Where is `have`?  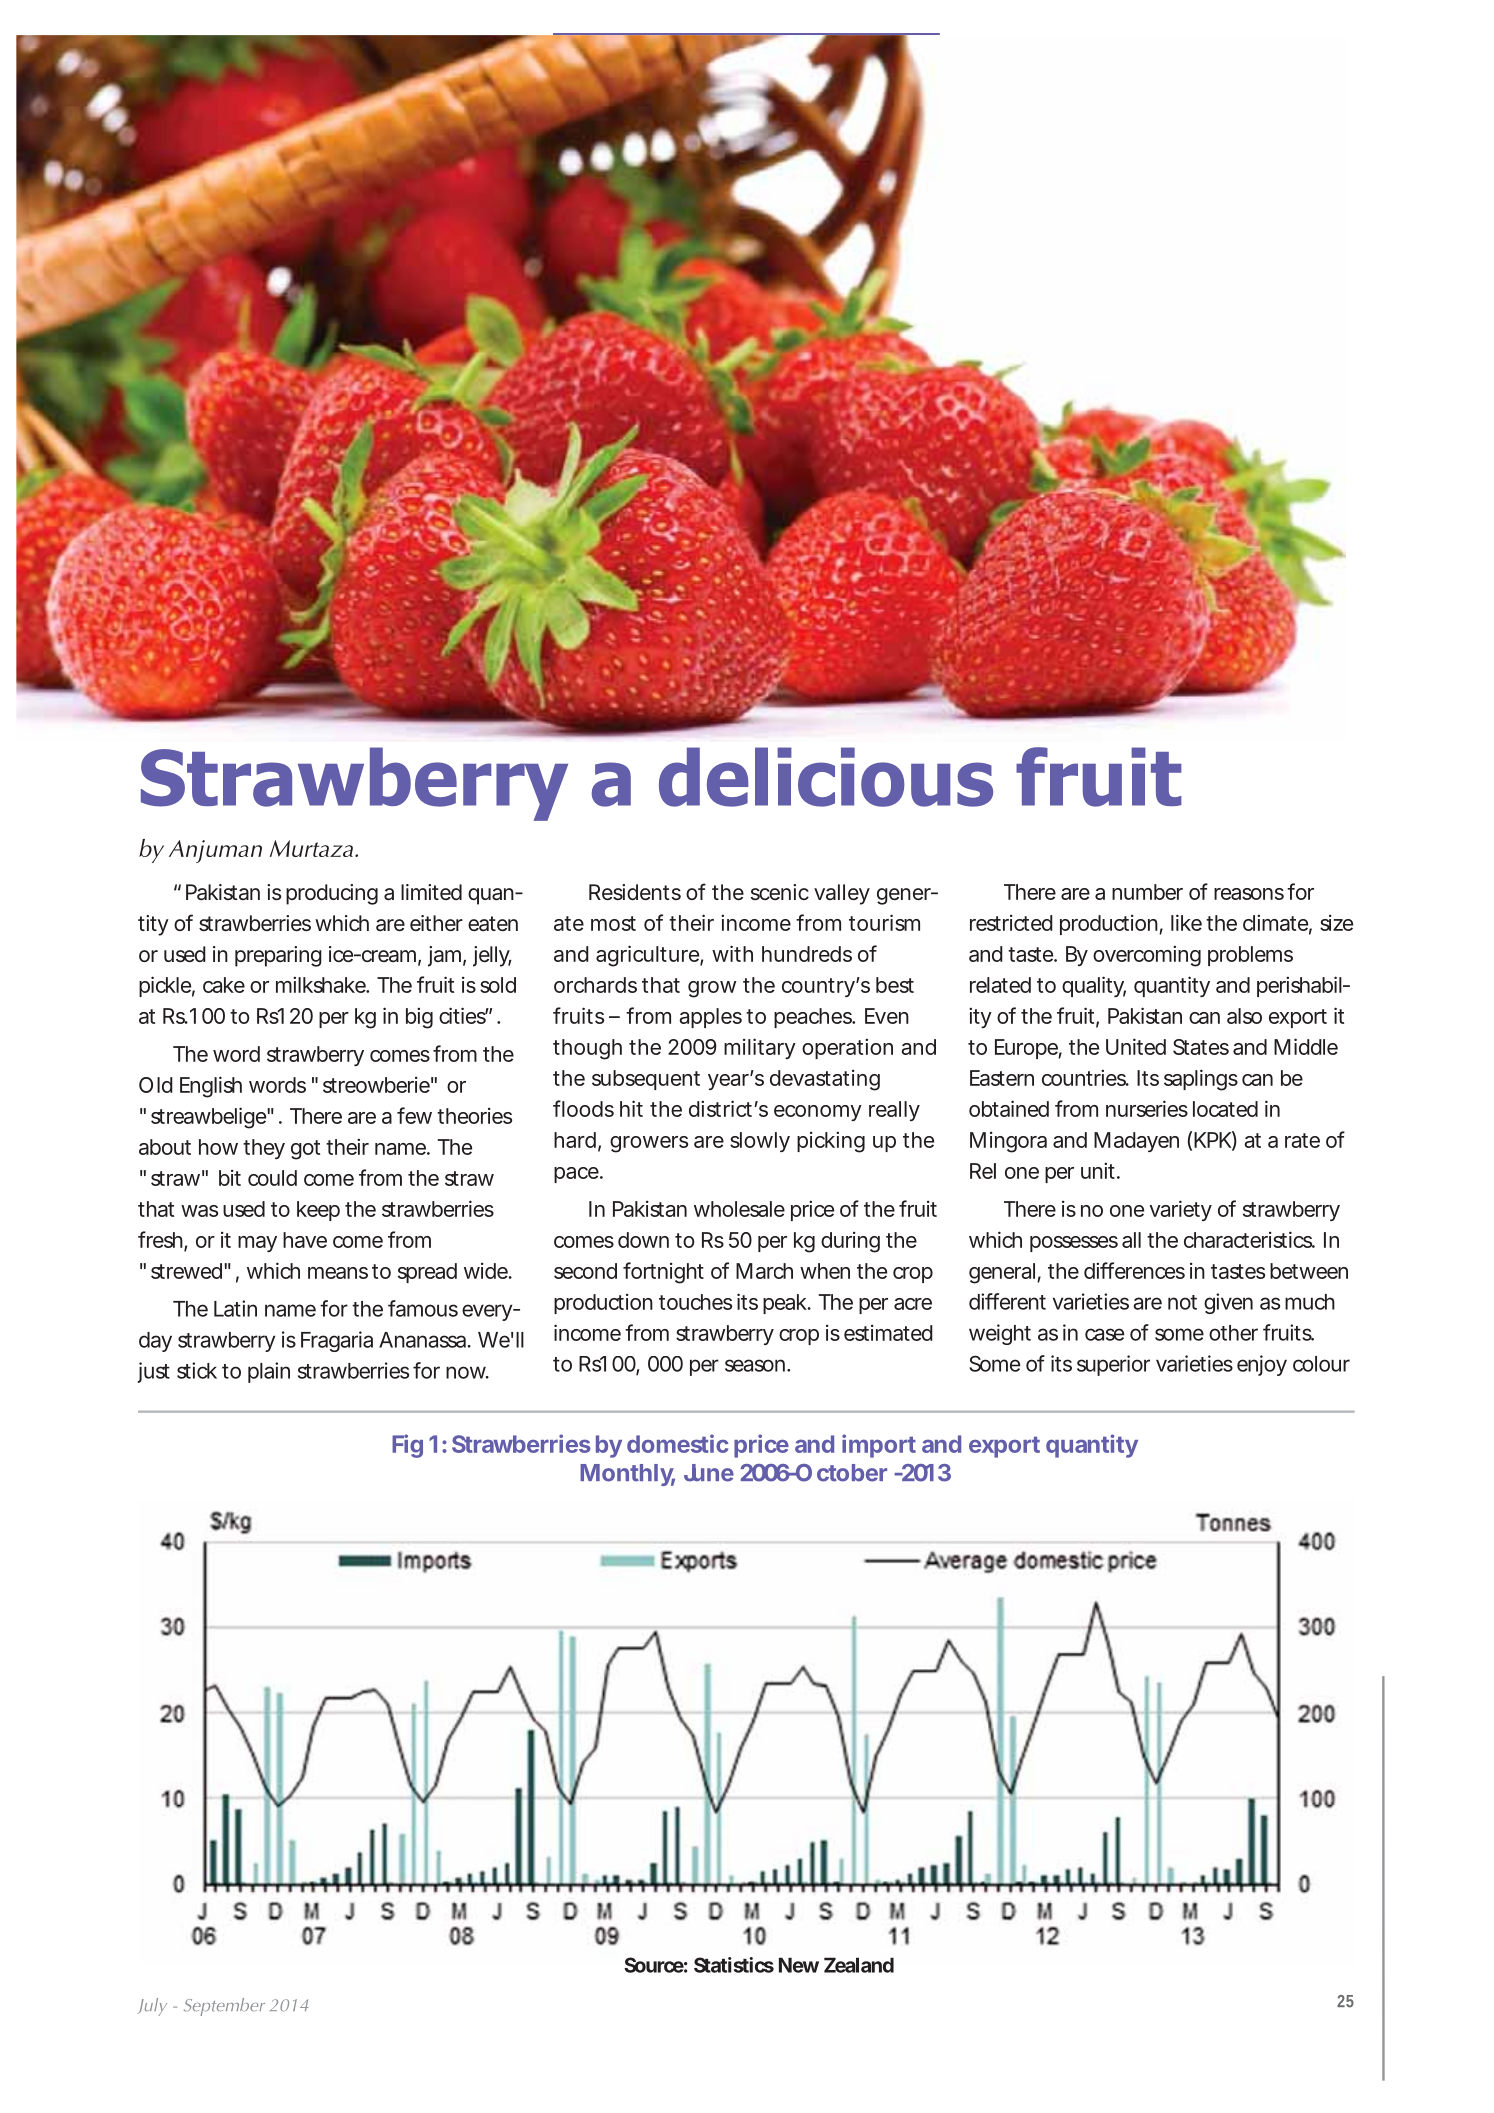
have is located at coordinates (305, 1240).
